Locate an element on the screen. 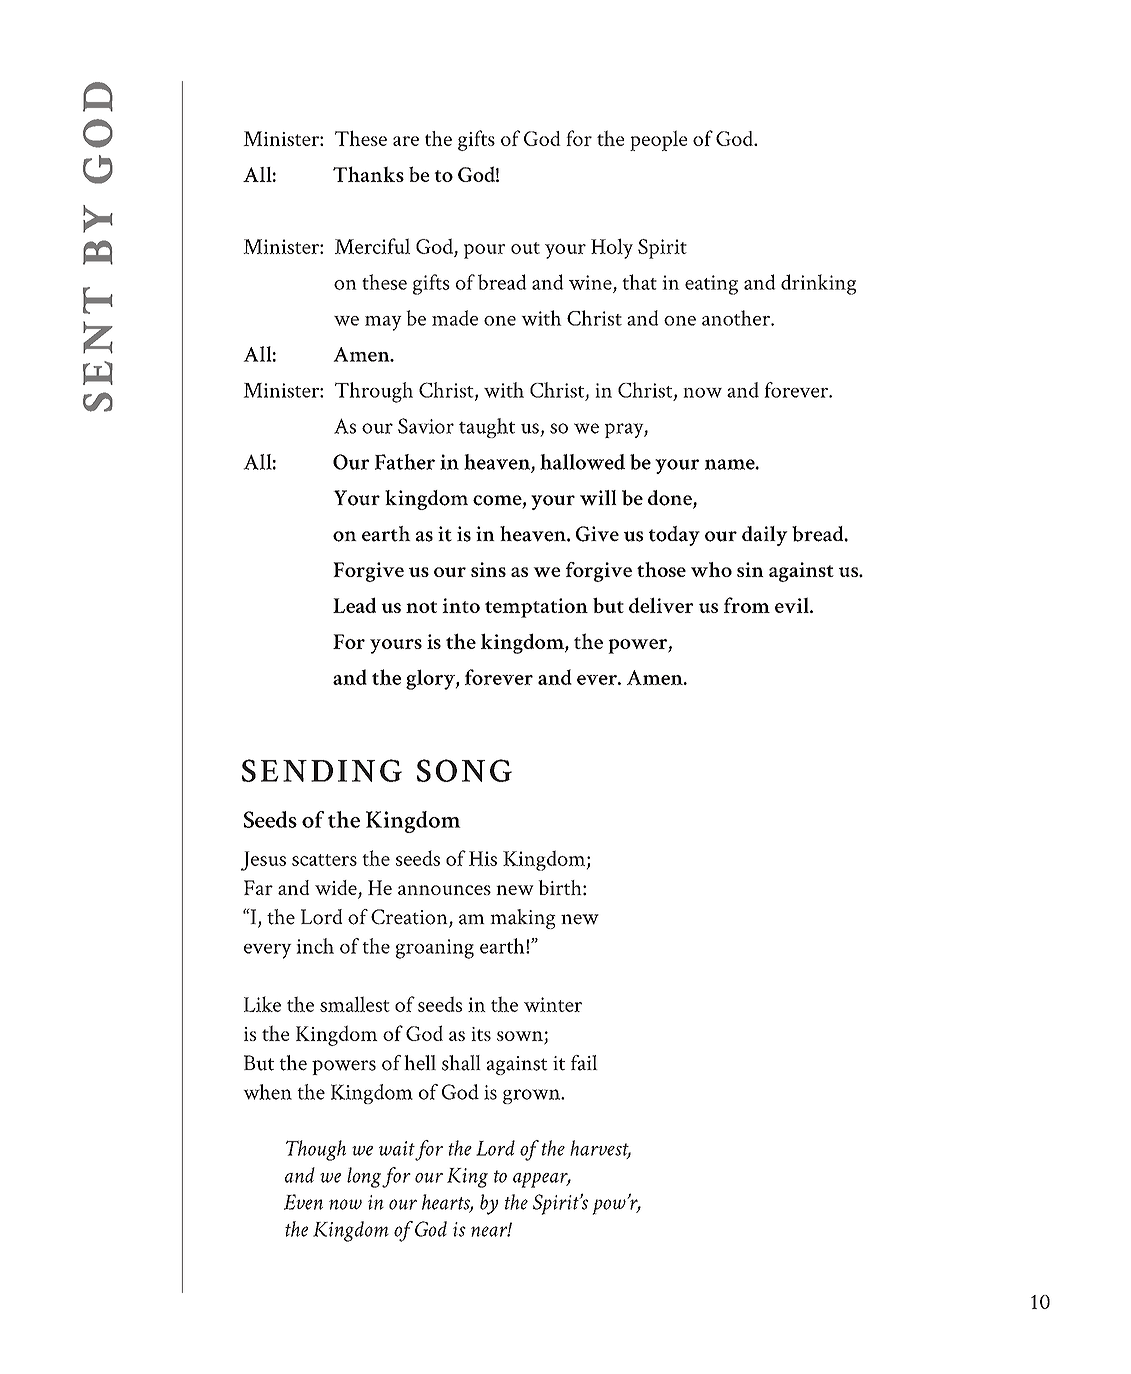 This screenshot has height=1374, width=1131. grown is located at coordinates (532, 1096).
